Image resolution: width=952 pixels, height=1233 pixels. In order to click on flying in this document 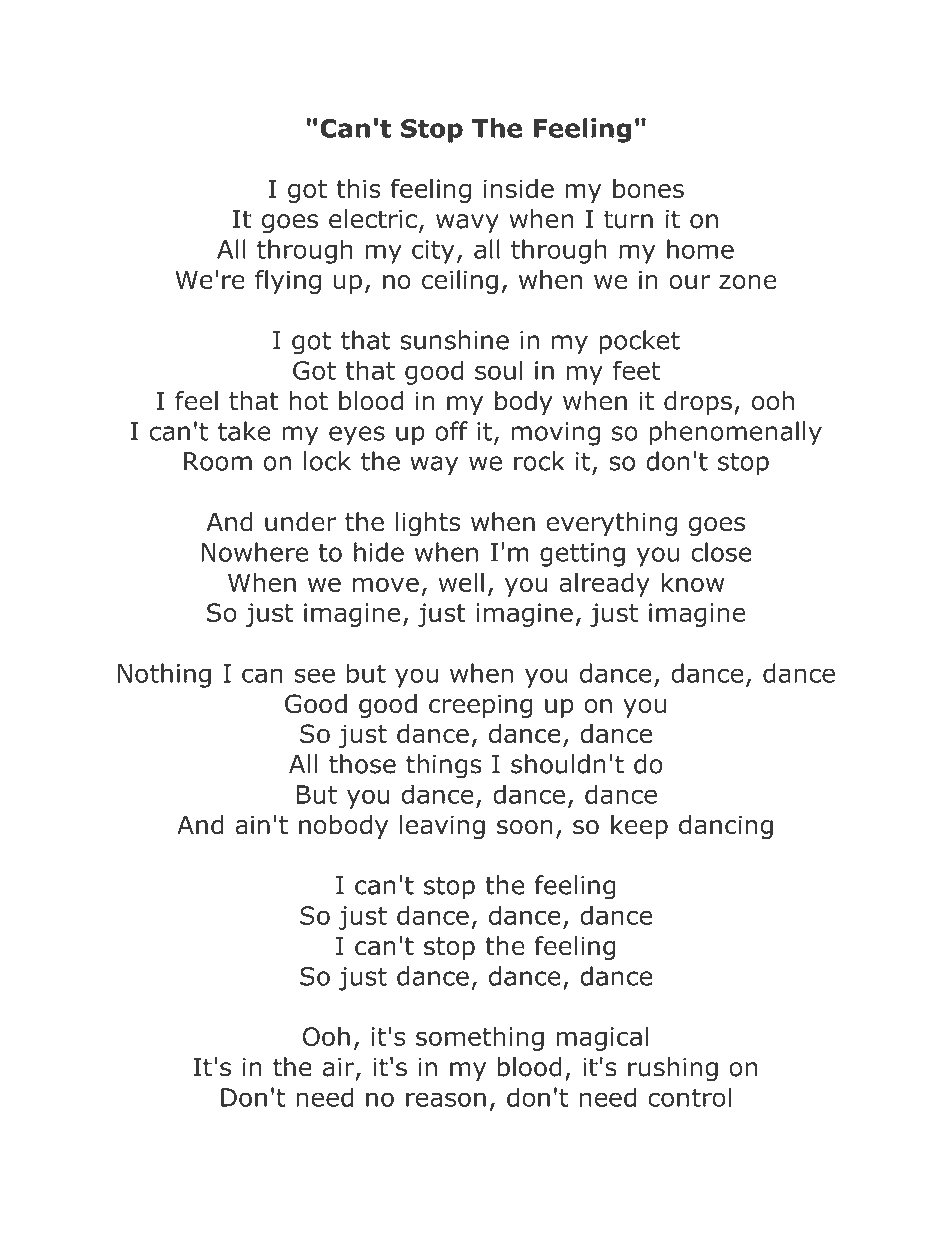, I will do `click(288, 282)`.
